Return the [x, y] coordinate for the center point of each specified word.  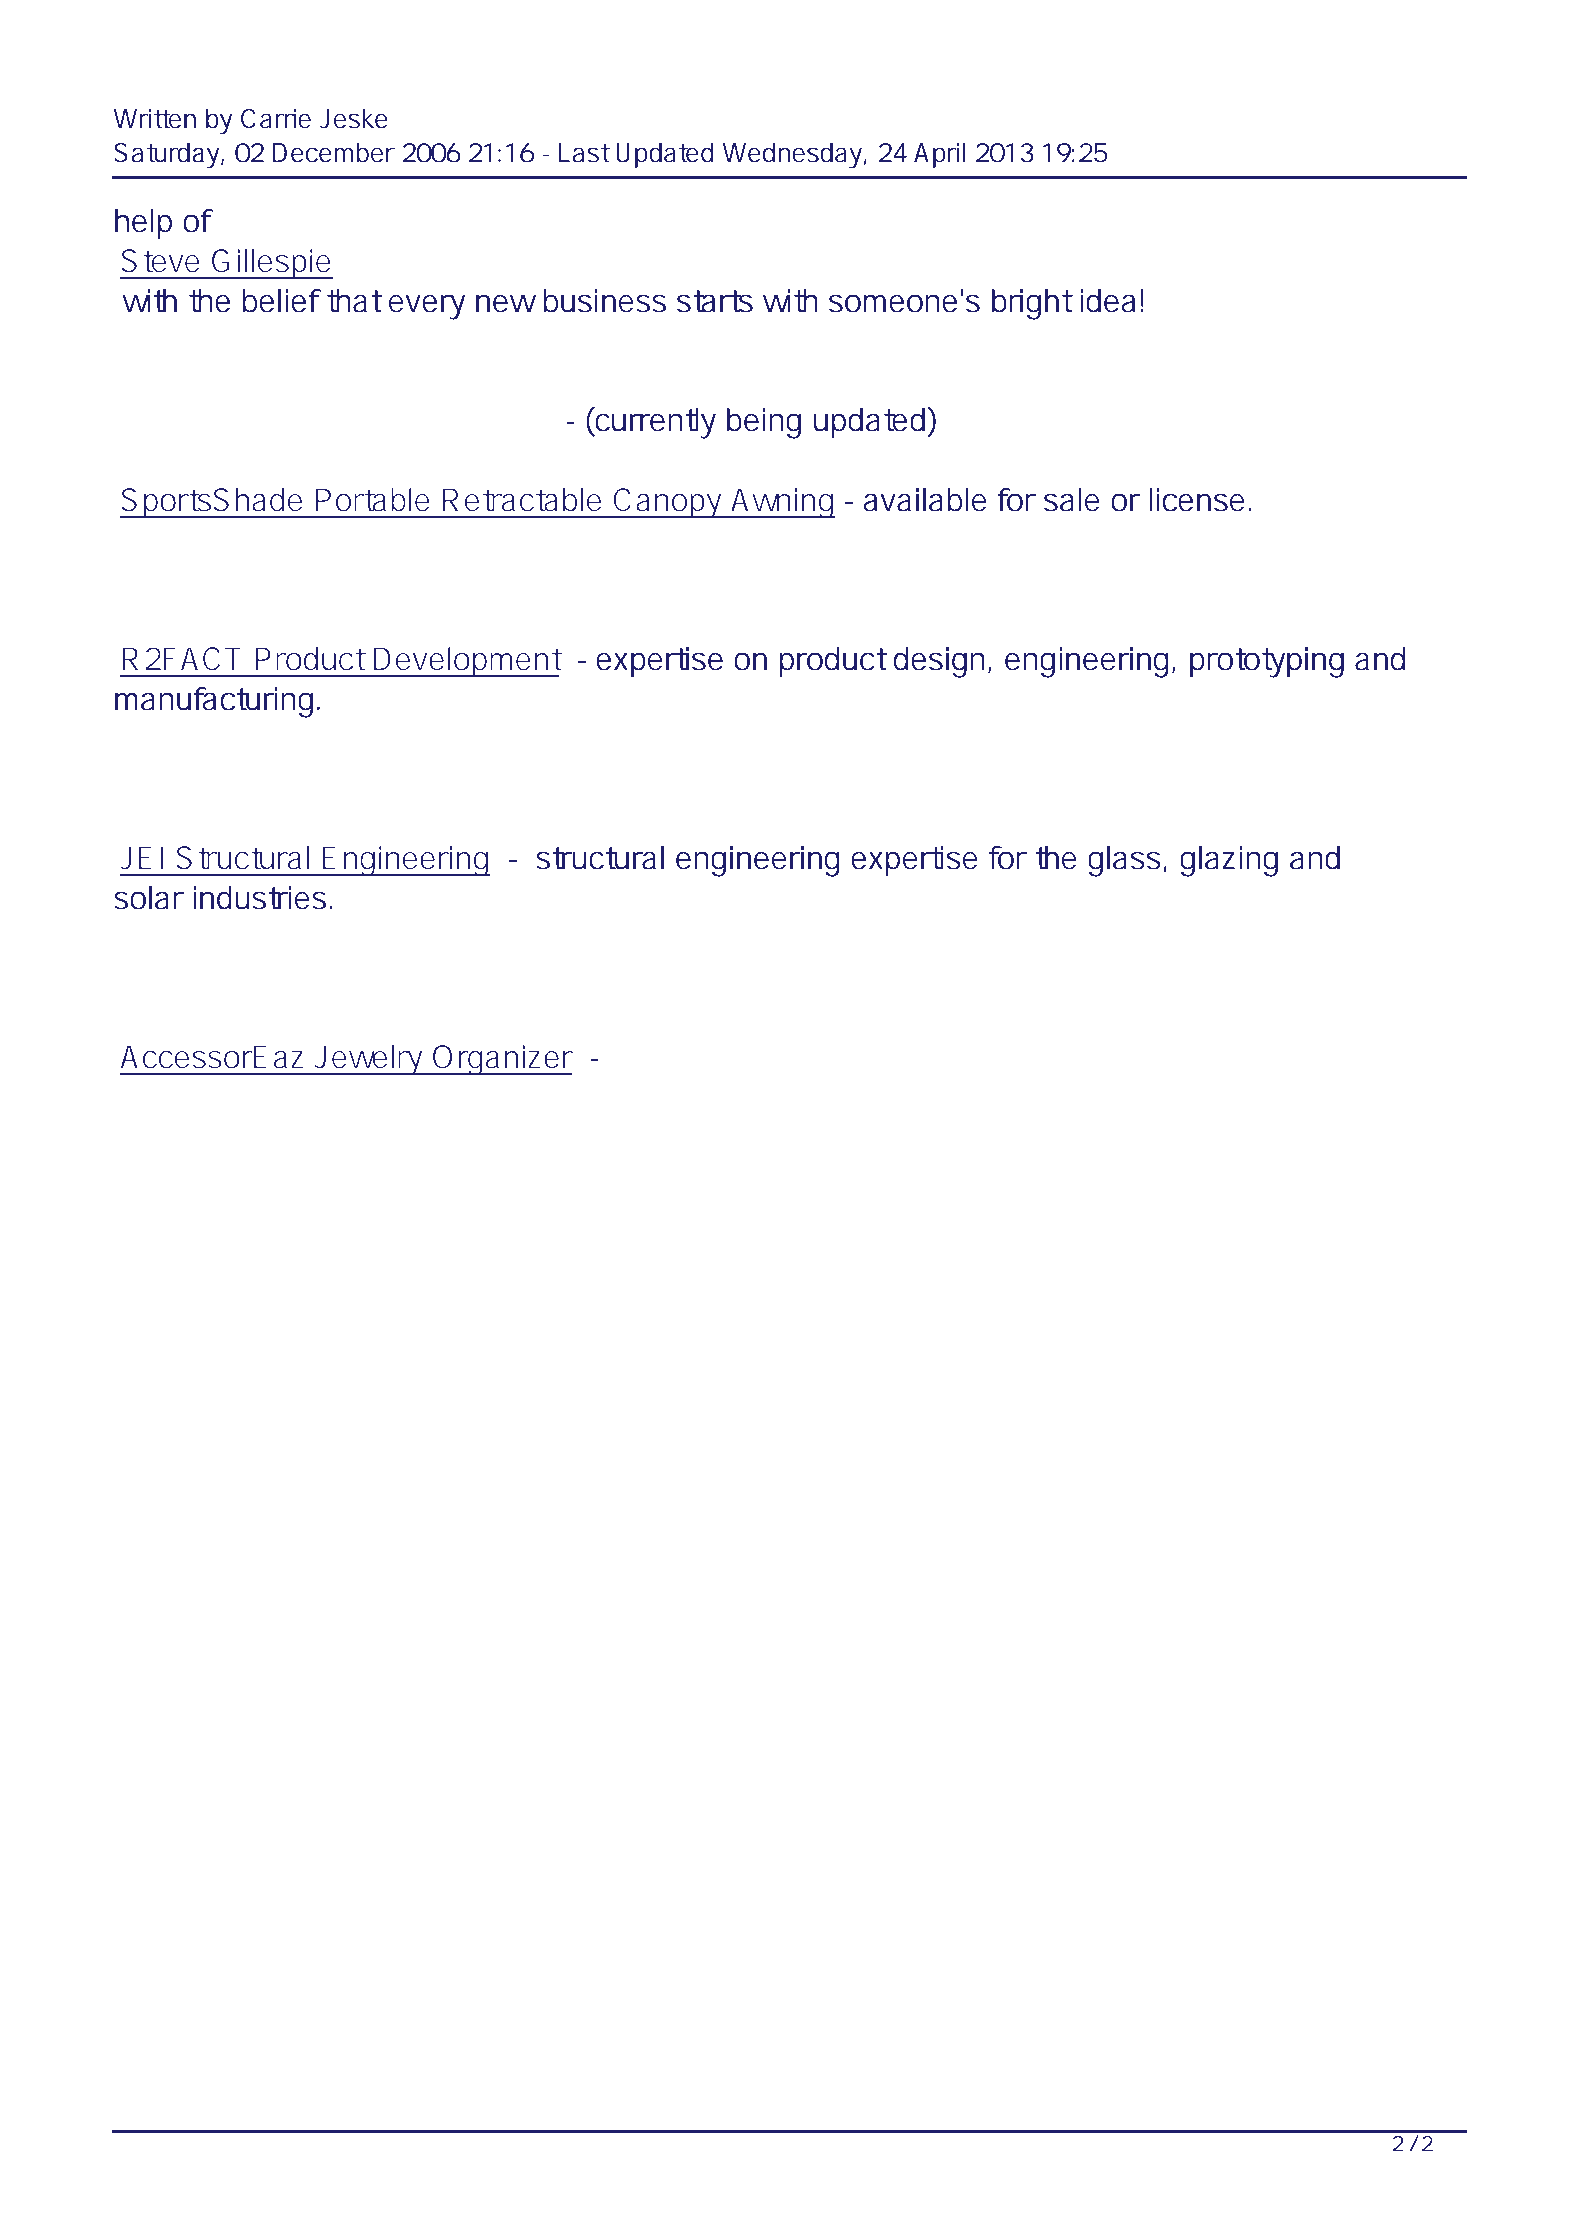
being [764, 423]
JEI [141, 857]
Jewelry [369, 1060]
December [334, 153]
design [939, 662]
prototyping [1267, 662]
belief [282, 301]
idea [1107, 301]
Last [584, 153]
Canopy [668, 503]
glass [1124, 861]
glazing [1229, 861]
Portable [373, 500]
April [939, 155]
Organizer [502, 1060]
